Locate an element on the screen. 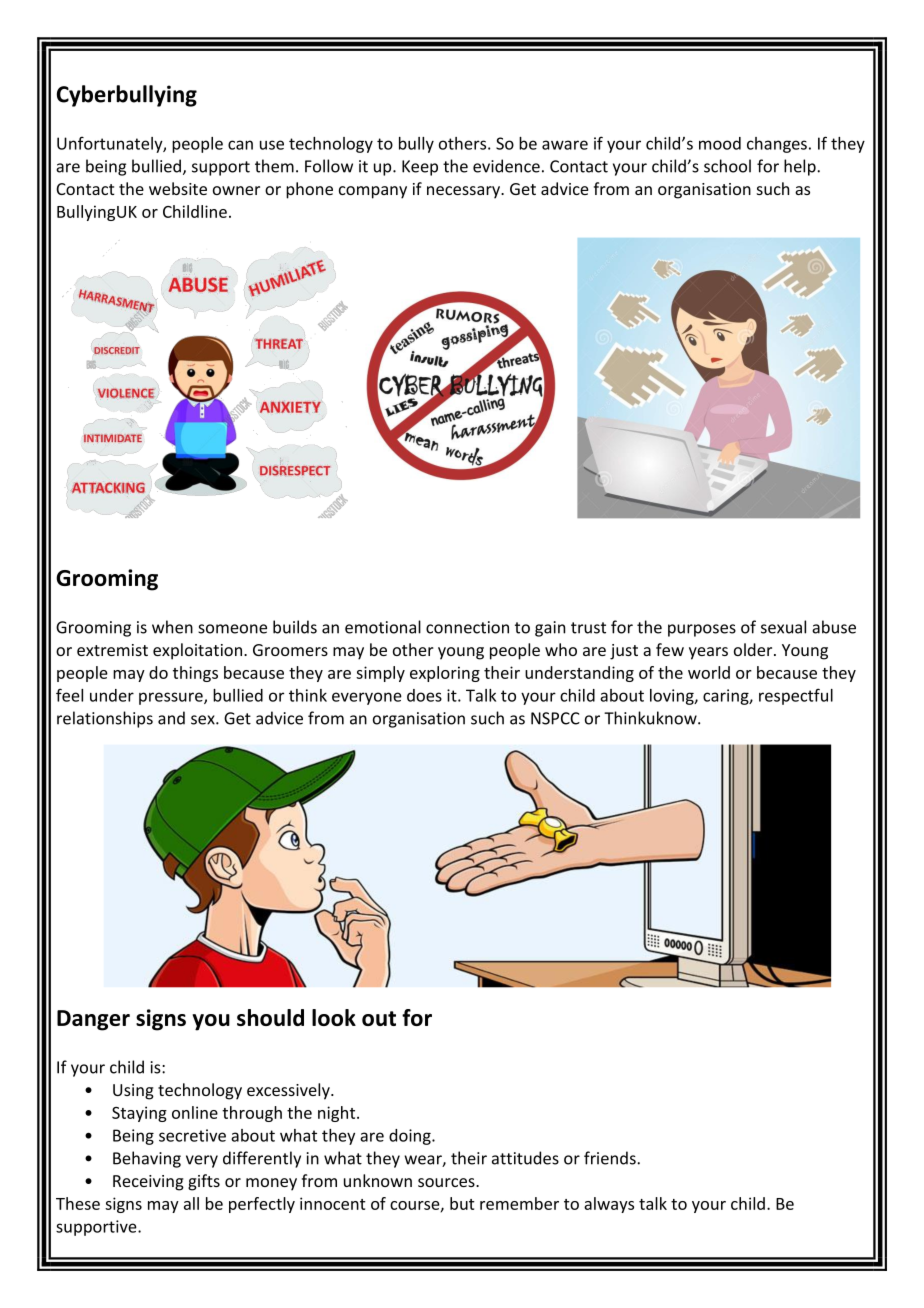 This screenshot has height=1308, width=924. connection is located at coordinates (467, 627).
